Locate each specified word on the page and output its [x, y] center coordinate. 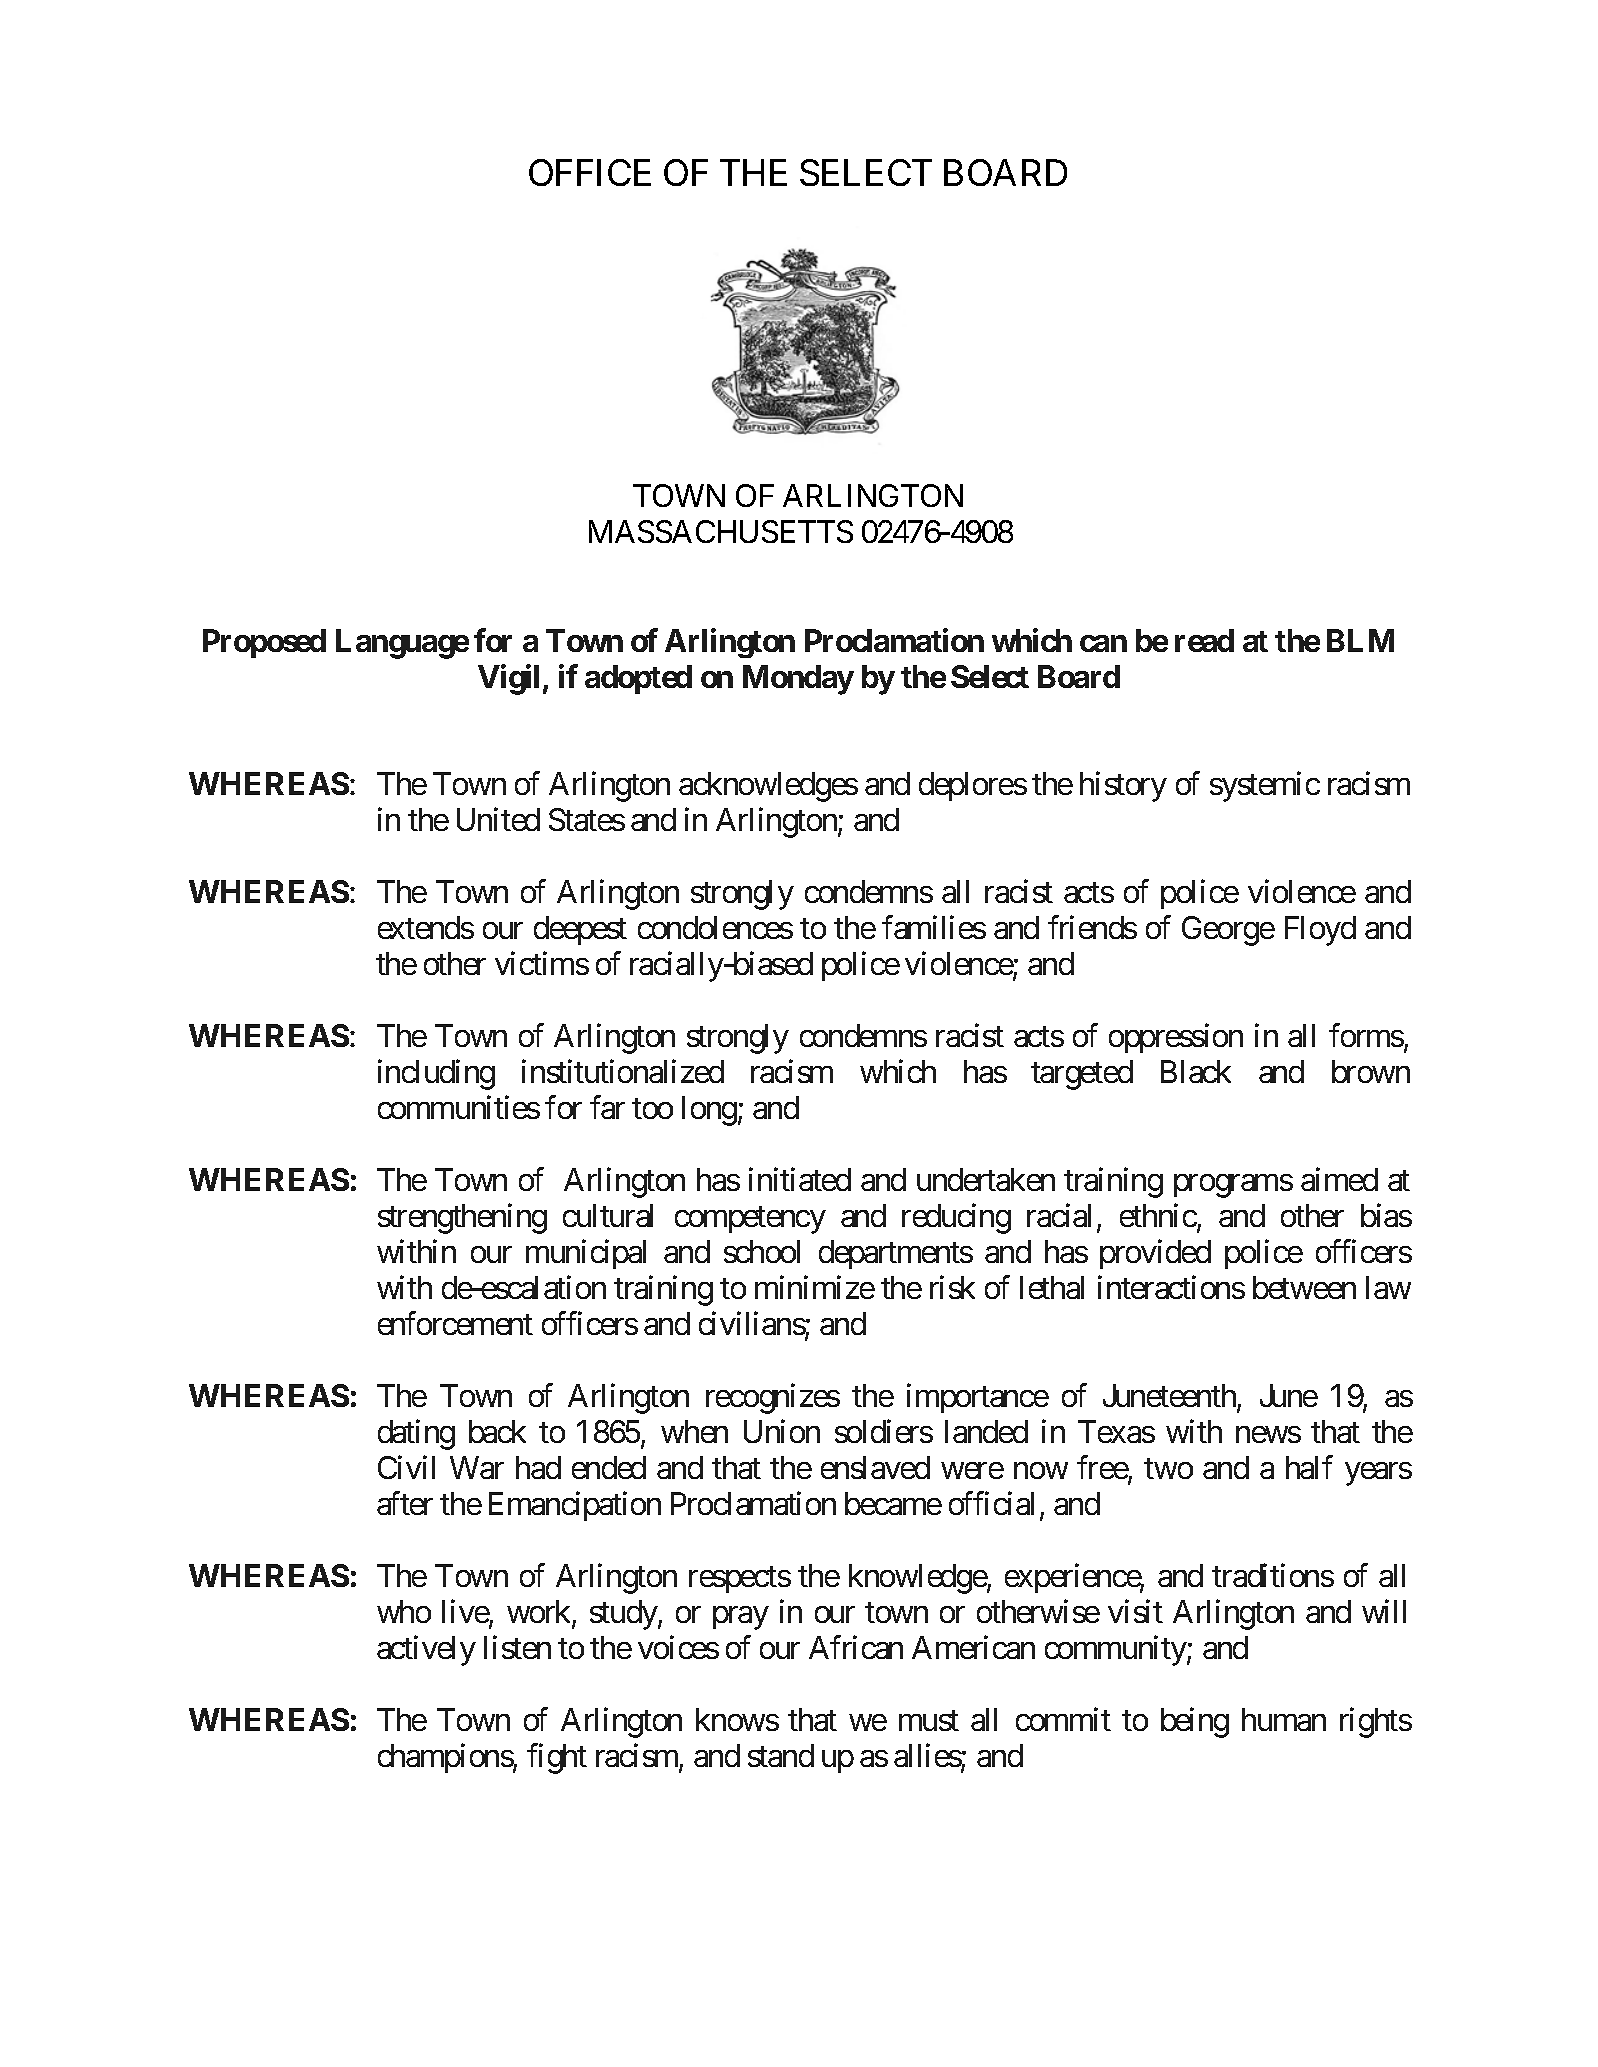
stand [781, 1755]
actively [426, 1651]
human [1284, 1719]
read [1204, 640]
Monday [798, 680]
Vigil [508, 679]
